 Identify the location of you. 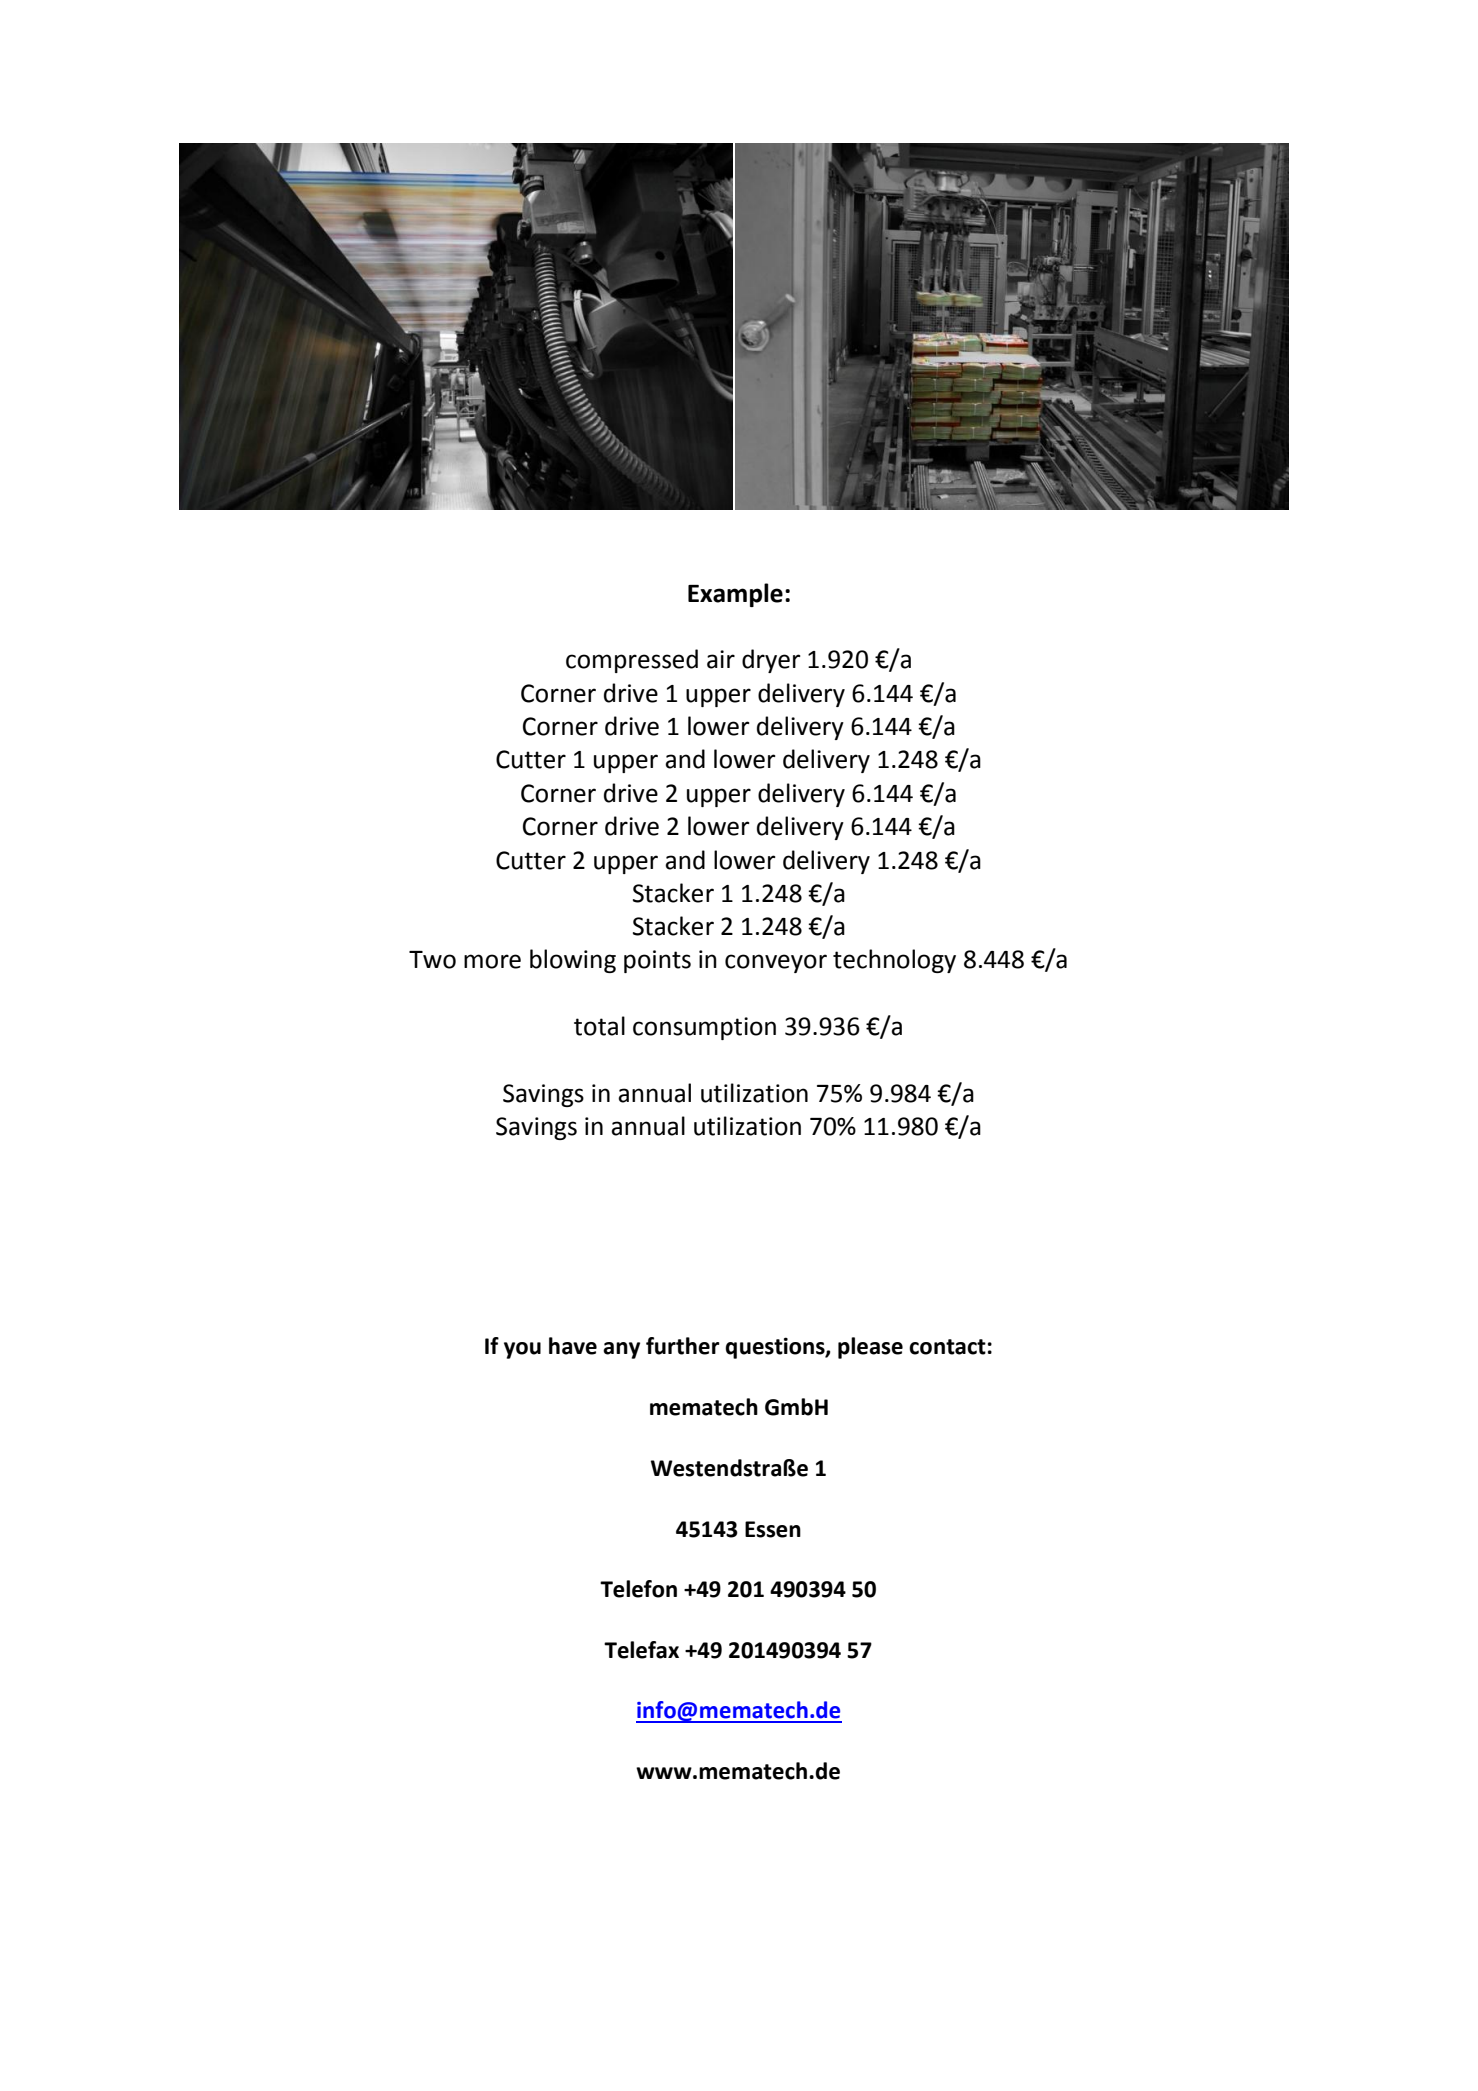
(522, 1350).
